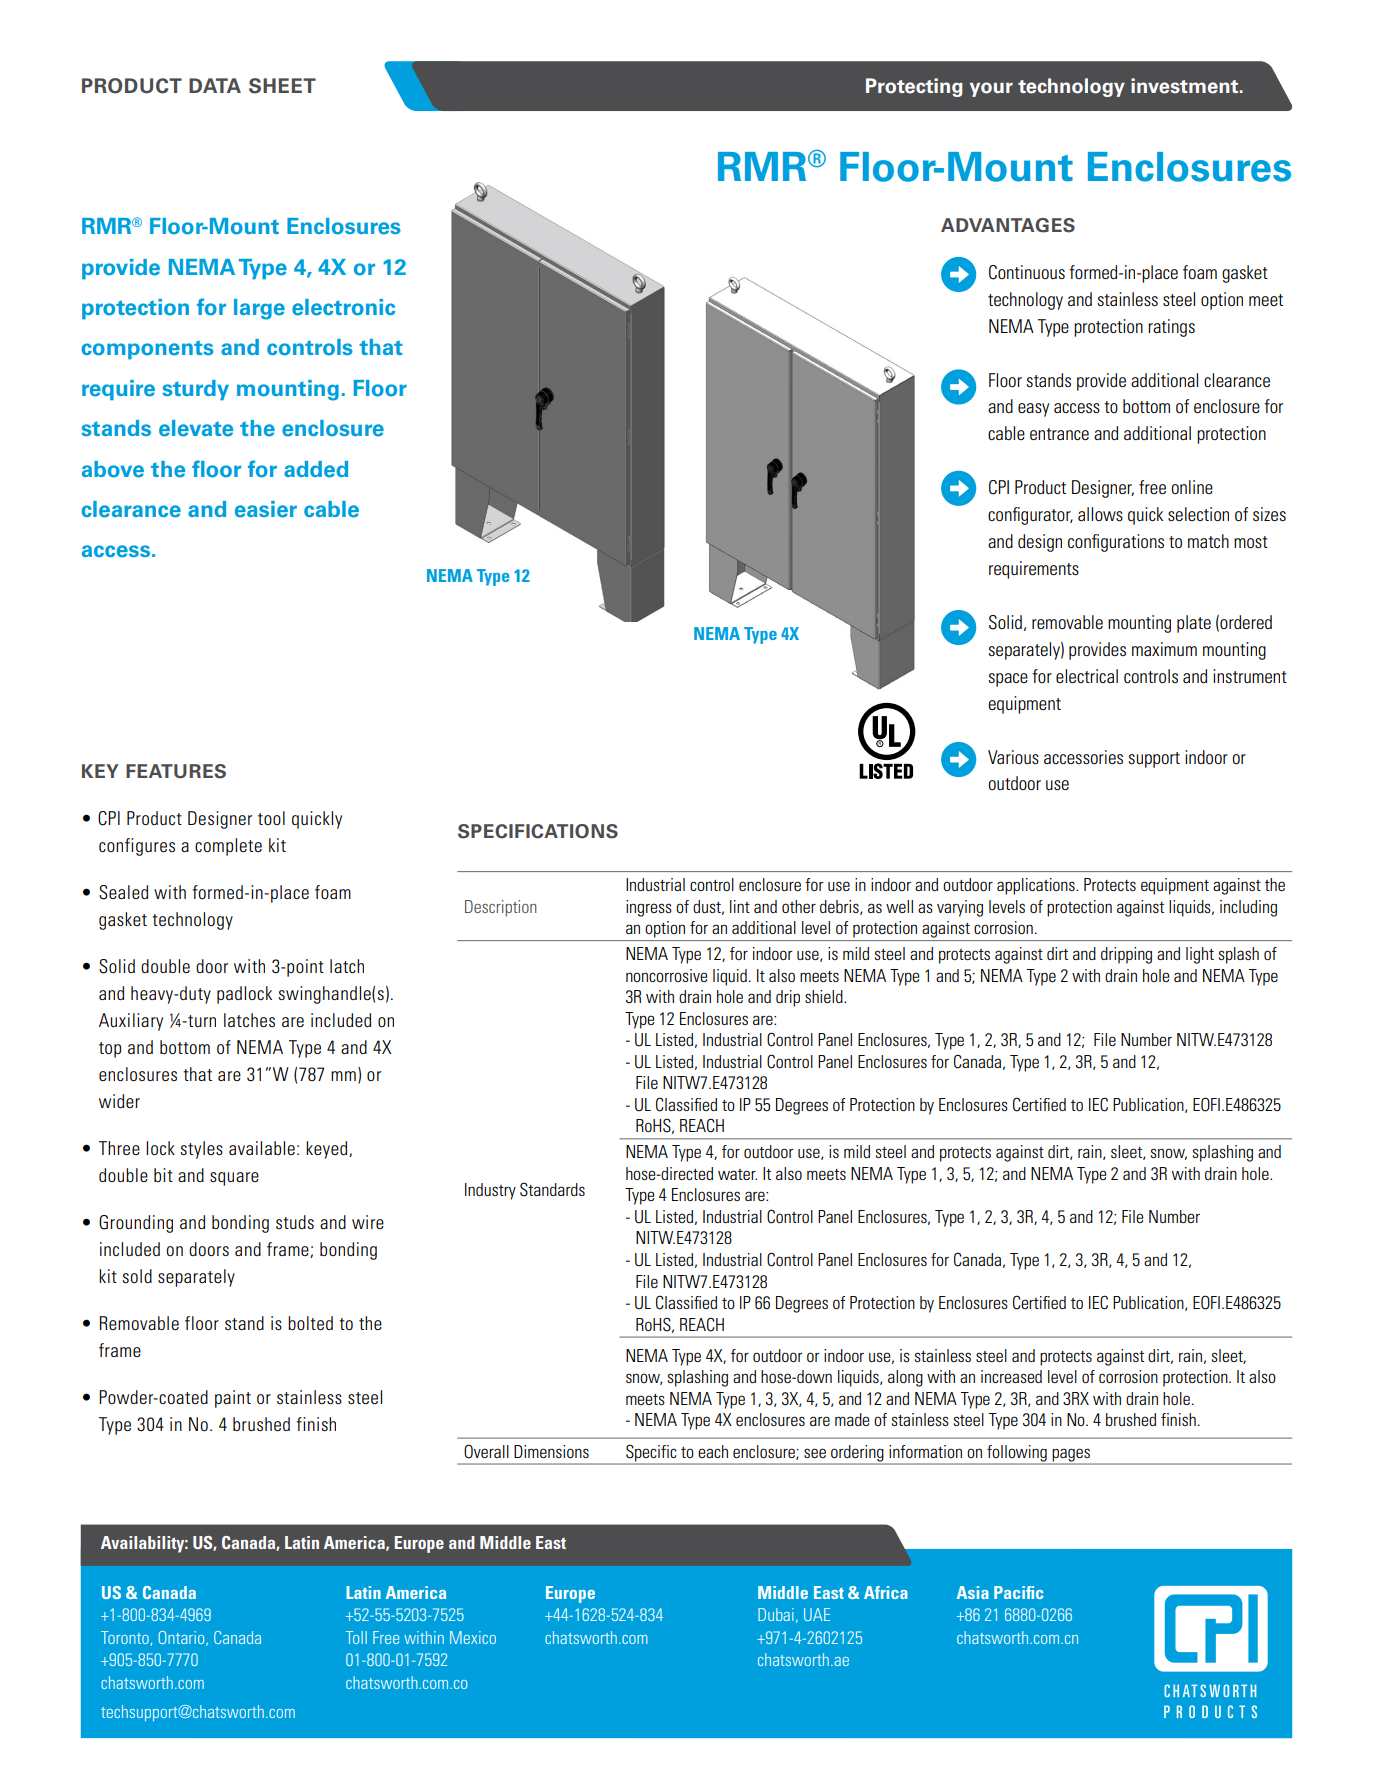 The image size is (1373, 1777). I want to click on investment, so click(1186, 86).
